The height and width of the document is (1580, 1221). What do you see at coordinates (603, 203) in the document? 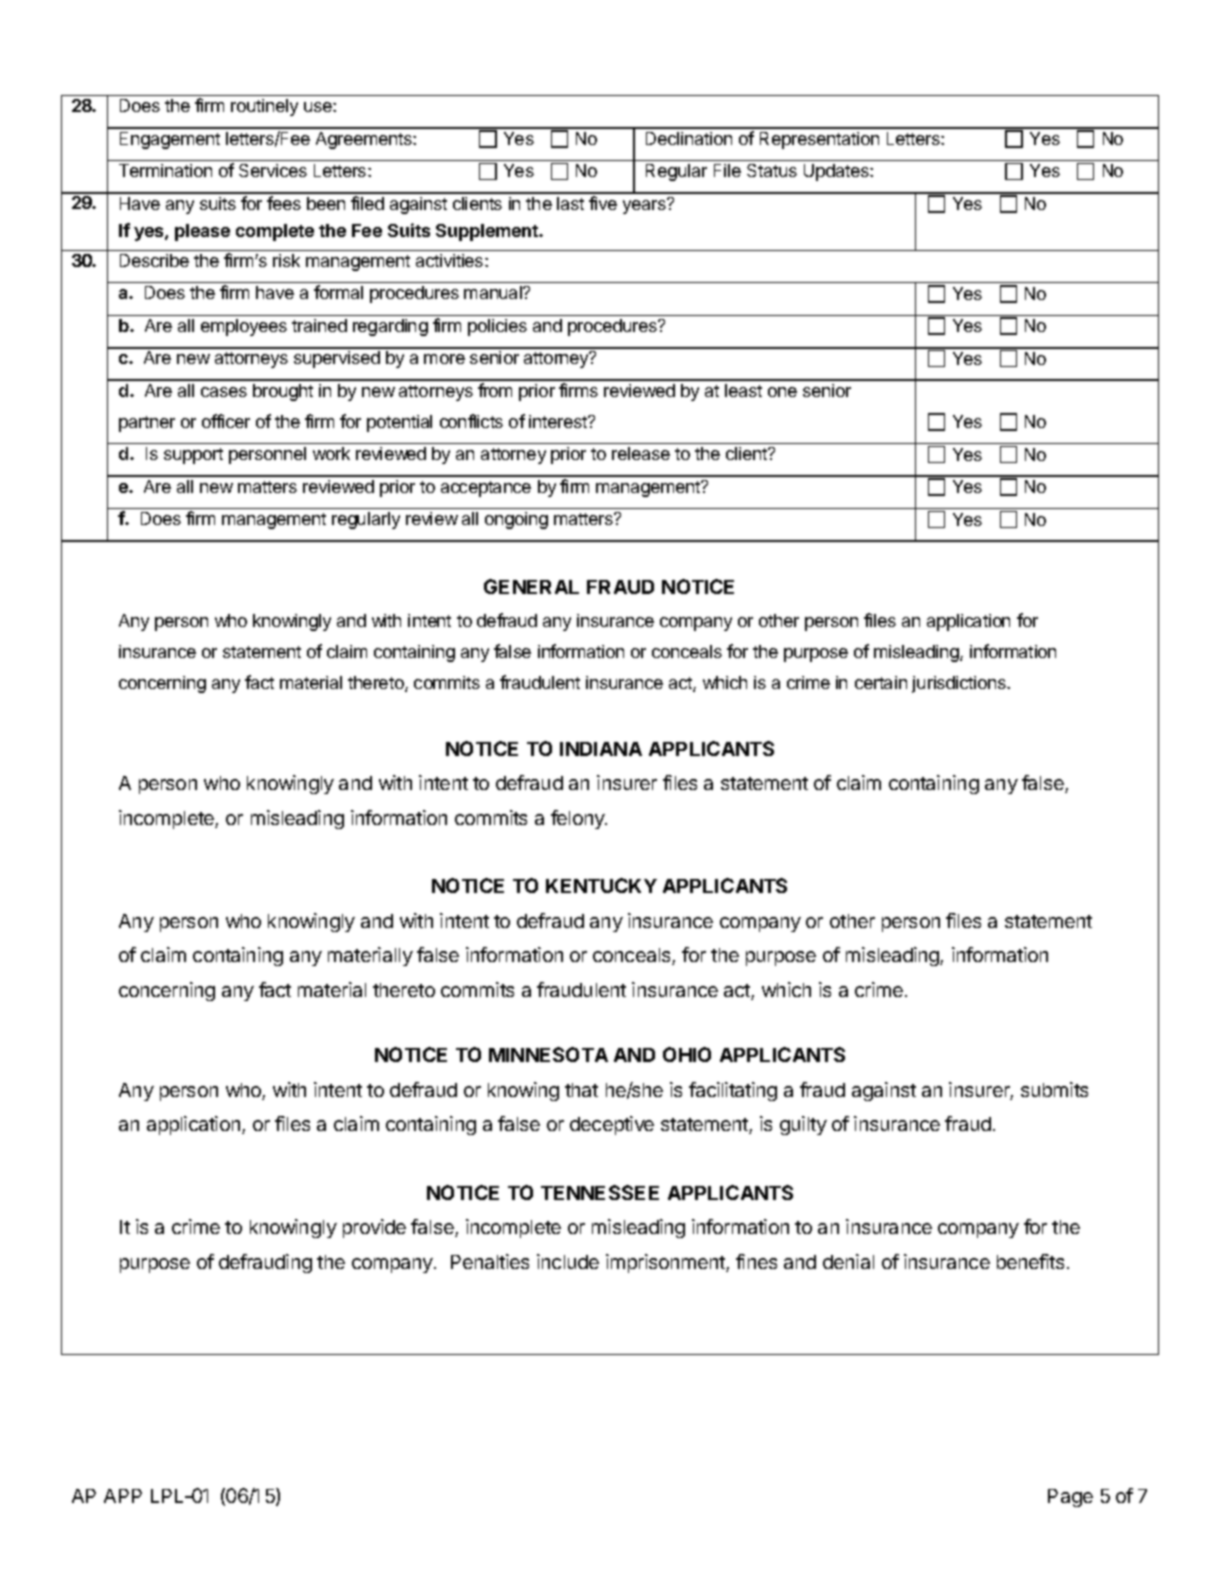
I see `five` at bounding box center [603, 203].
